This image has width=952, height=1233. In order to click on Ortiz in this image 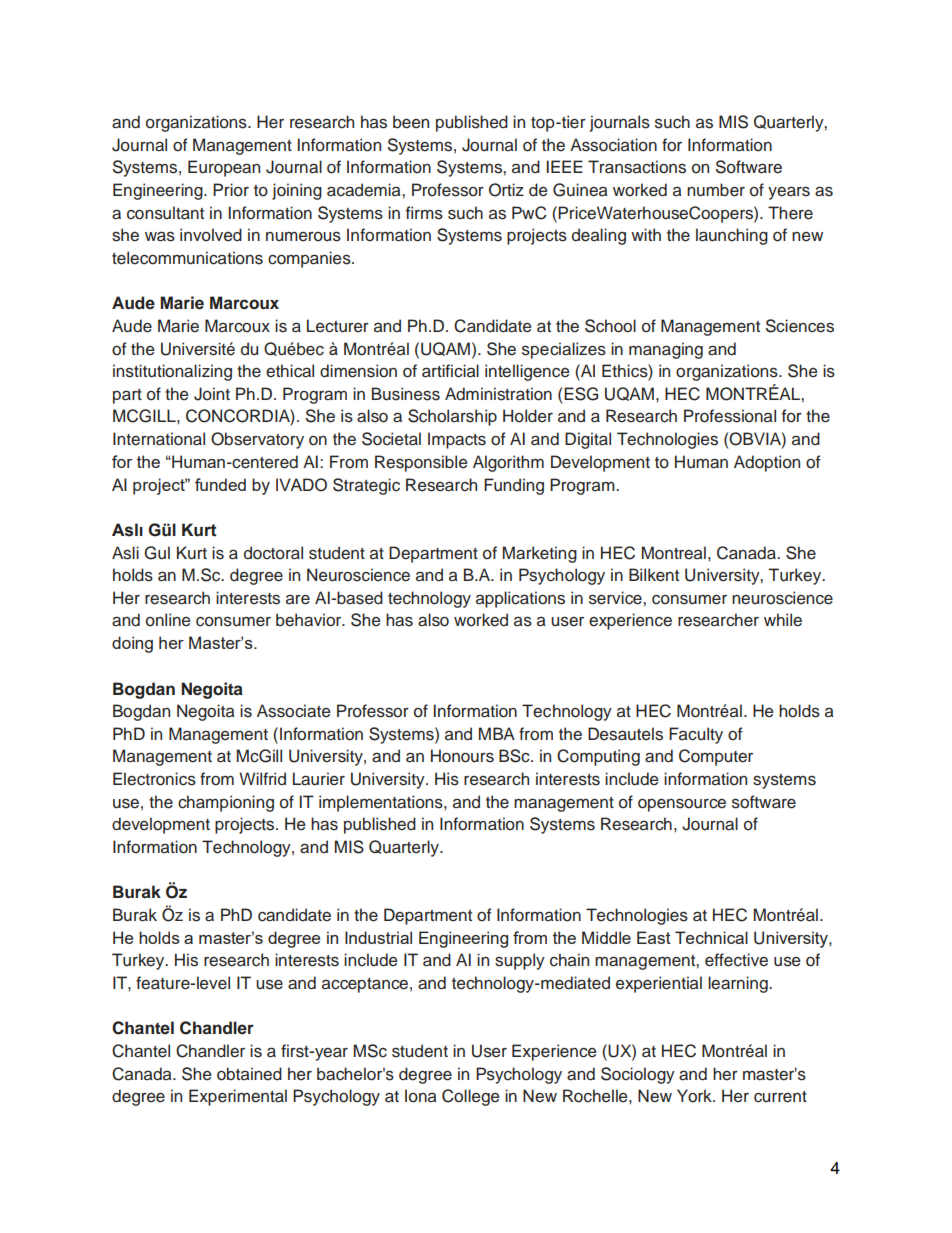, I will do `click(506, 190)`.
